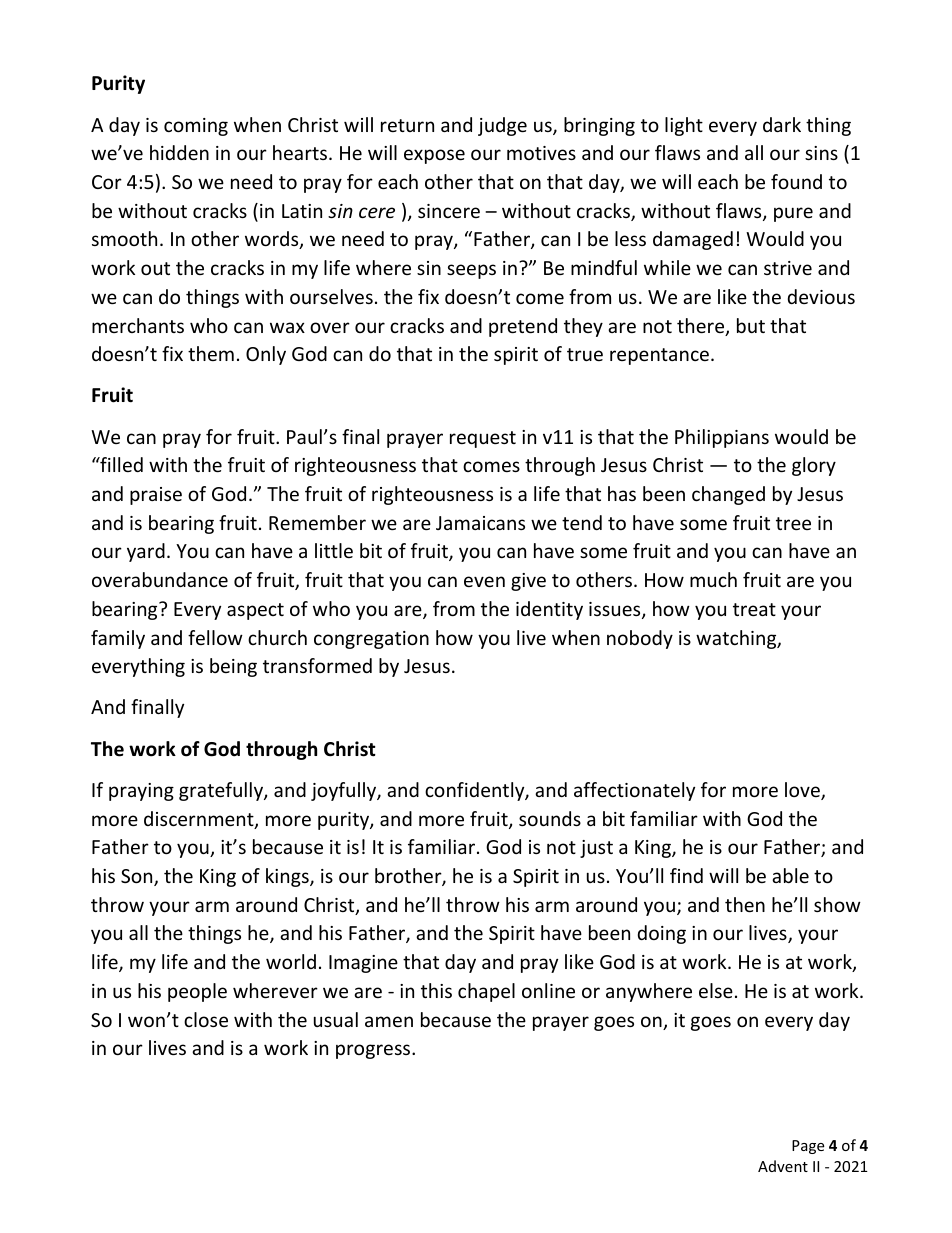 This screenshot has height=1233, width=952. I want to click on sounds, so click(550, 818).
